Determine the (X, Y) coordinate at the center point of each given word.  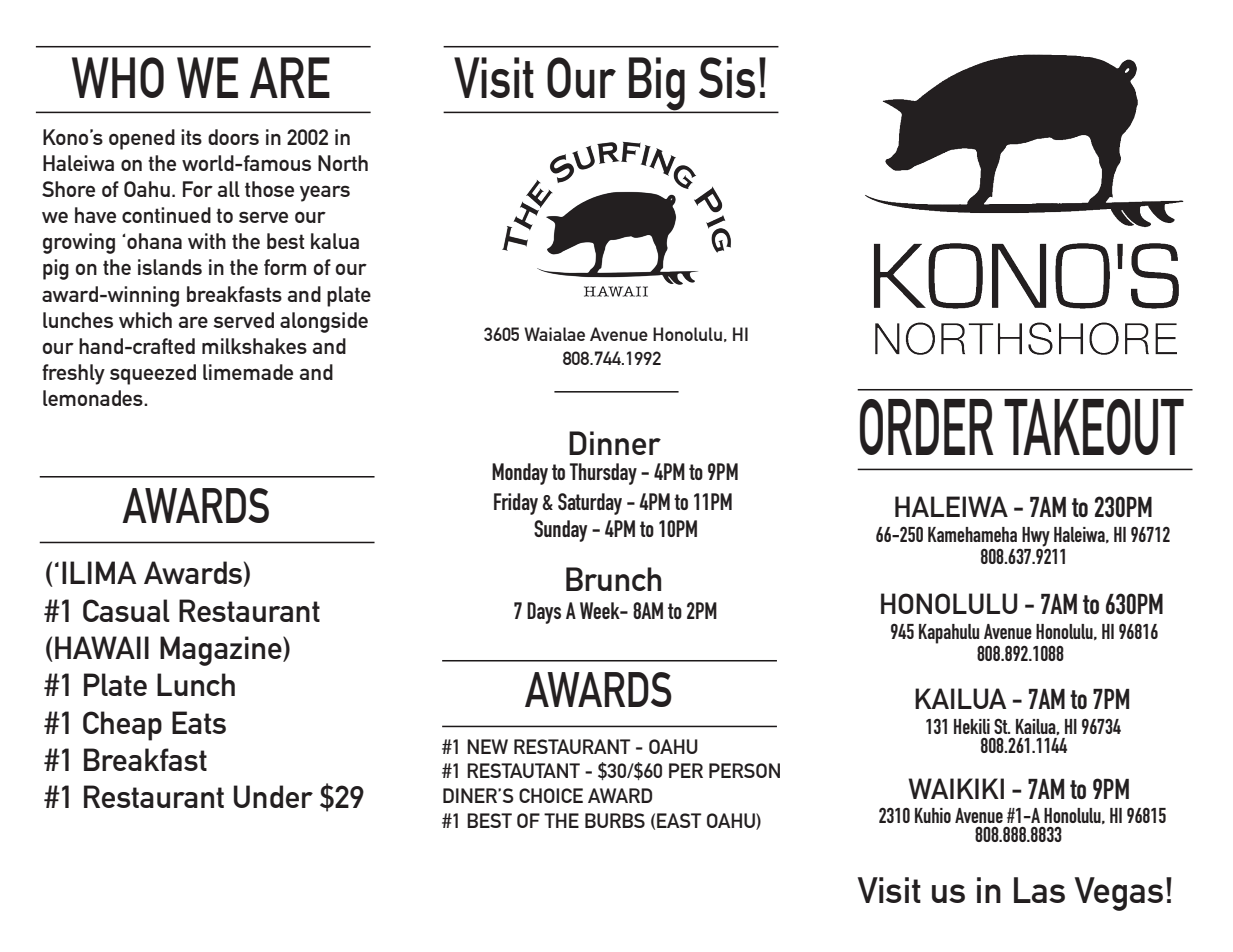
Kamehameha (972, 534)
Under (273, 796)
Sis (727, 77)
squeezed (153, 374)
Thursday (603, 474)
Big (657, 85)
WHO (118, 77)
